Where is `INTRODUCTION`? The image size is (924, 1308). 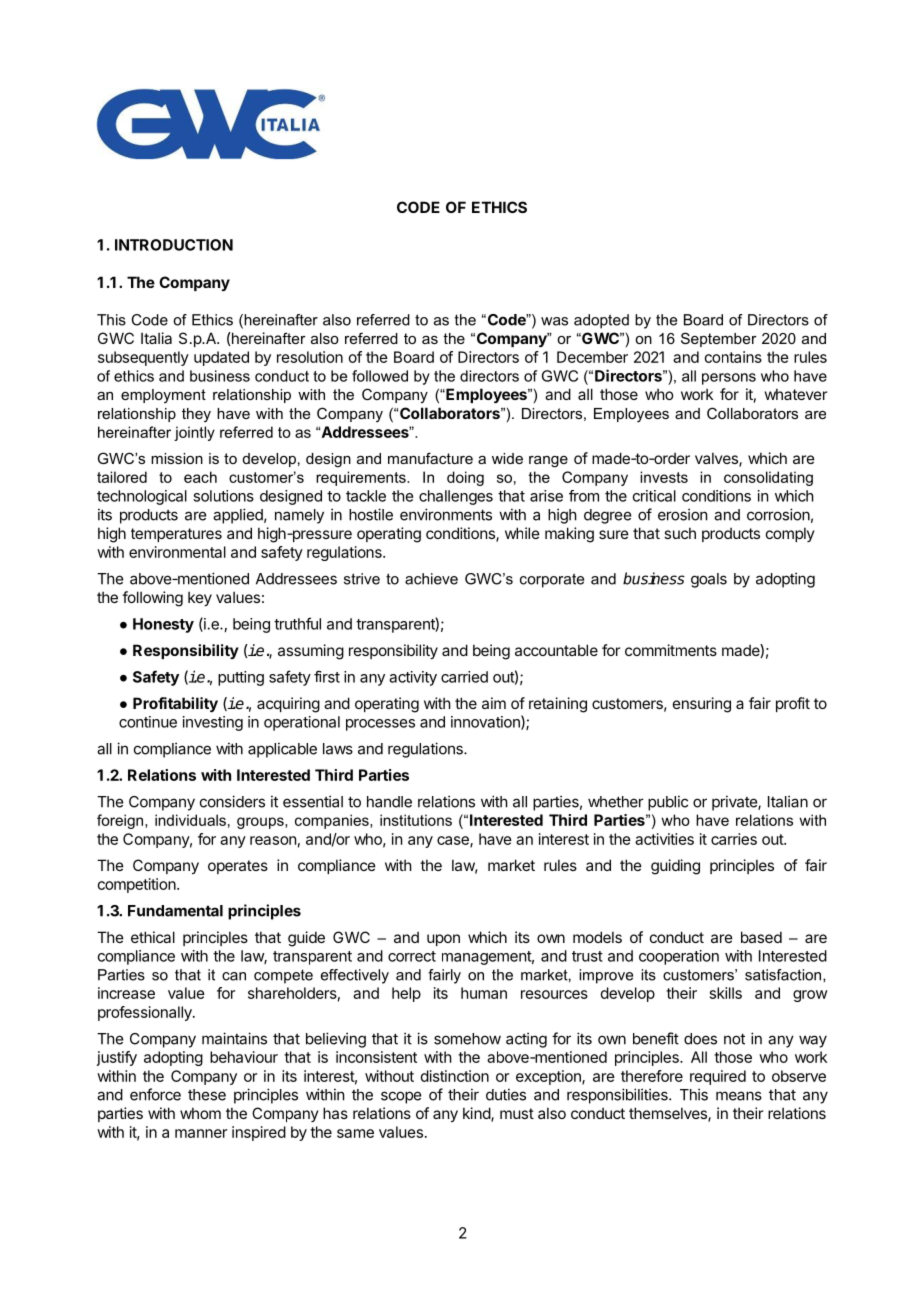
INTRODUCTION is located at coordinates (174, 245).
